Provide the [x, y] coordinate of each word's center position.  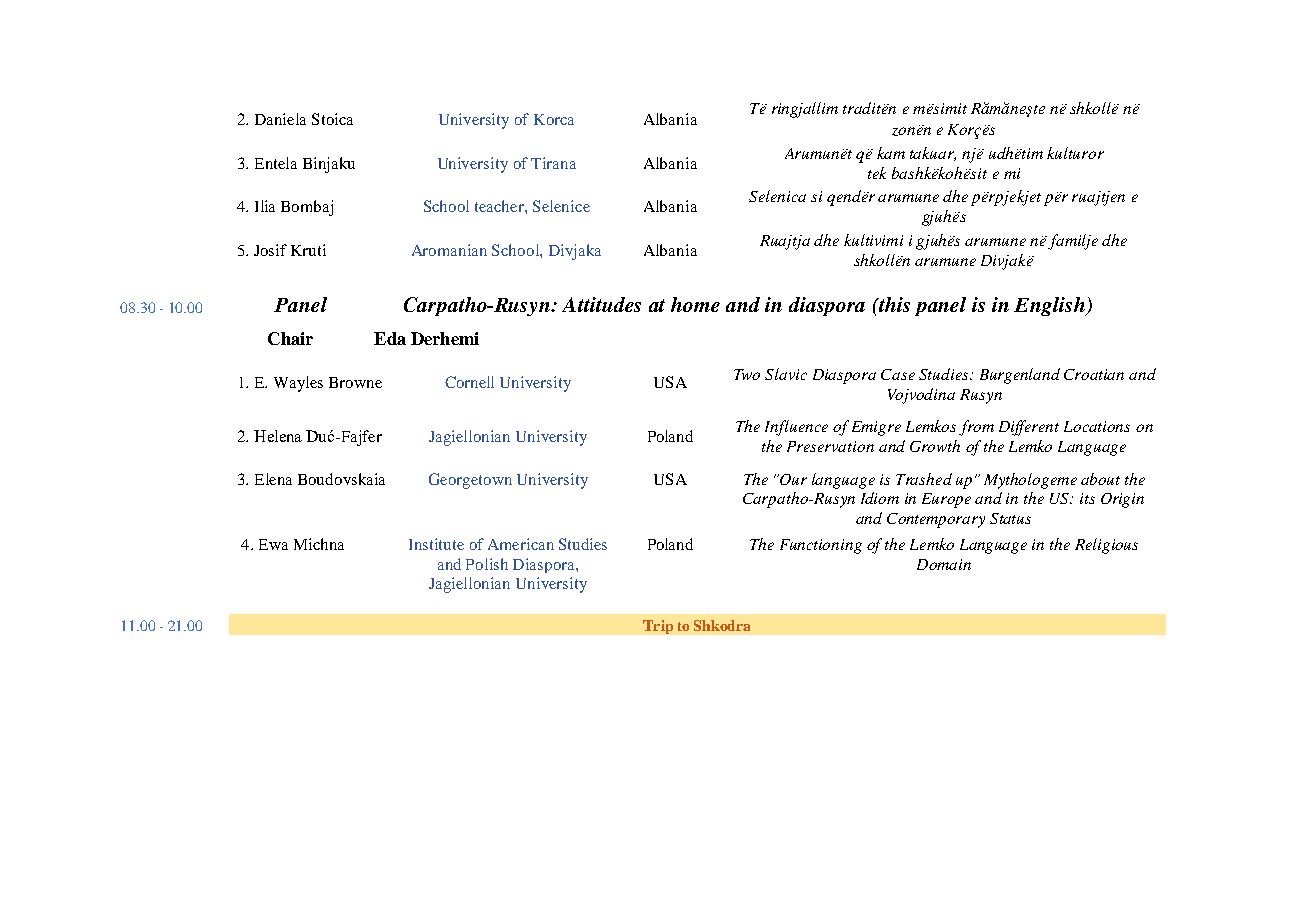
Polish [487, 564]
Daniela [280, 119]
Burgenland [1020, 376]
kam [891, 153]
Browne [355, 382]
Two [747, 374]
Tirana [553, 163]
